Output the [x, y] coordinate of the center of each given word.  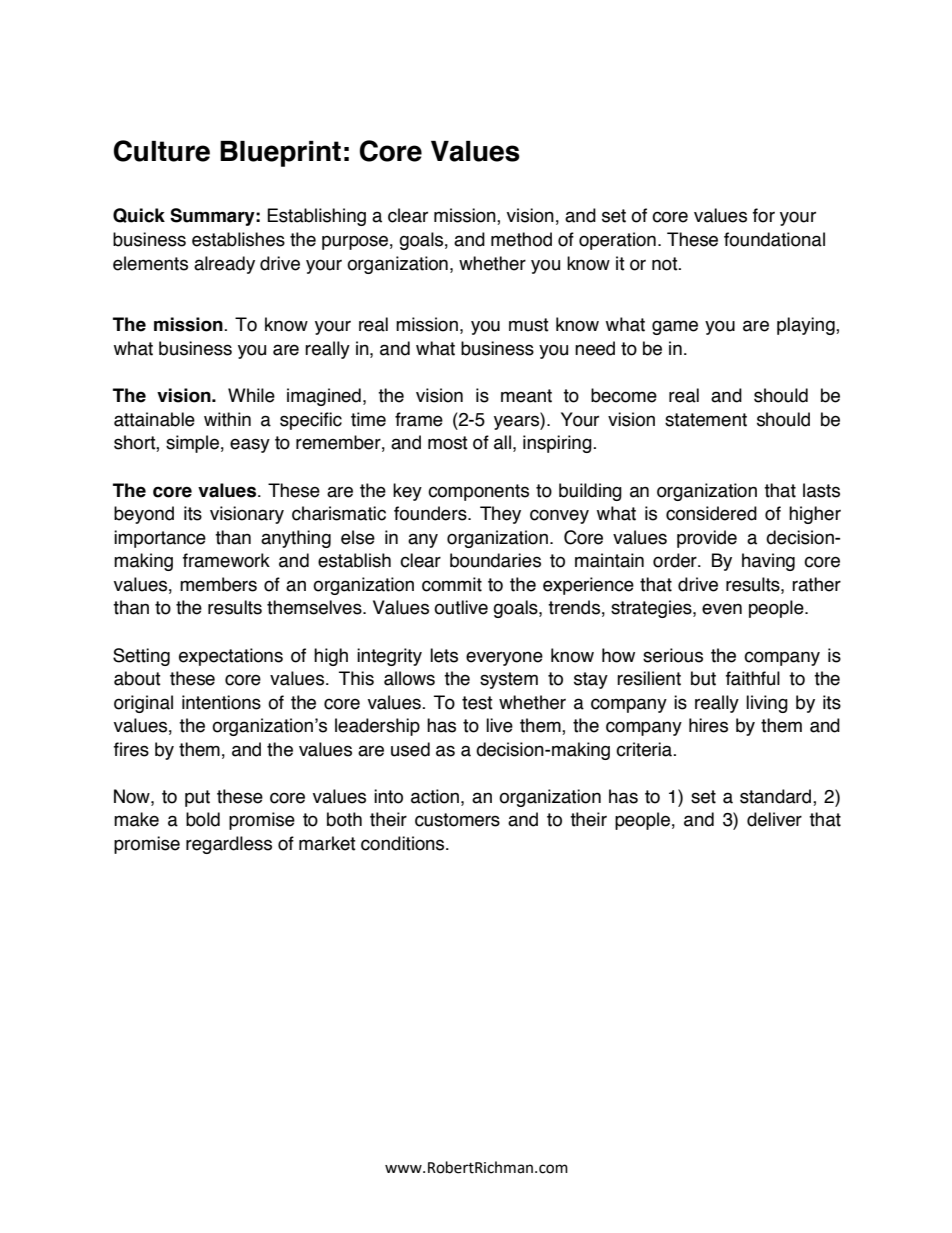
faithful [753, 678]
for [764, 215]
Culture [162, 151]
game [675, 327]
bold [203, 819]
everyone [504, 658]
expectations [231, 657]
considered [711, 513]
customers [457, 820]
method [521, 239]
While [251, 395]
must [529, 325]
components [478, 492]
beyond [144, 515]
